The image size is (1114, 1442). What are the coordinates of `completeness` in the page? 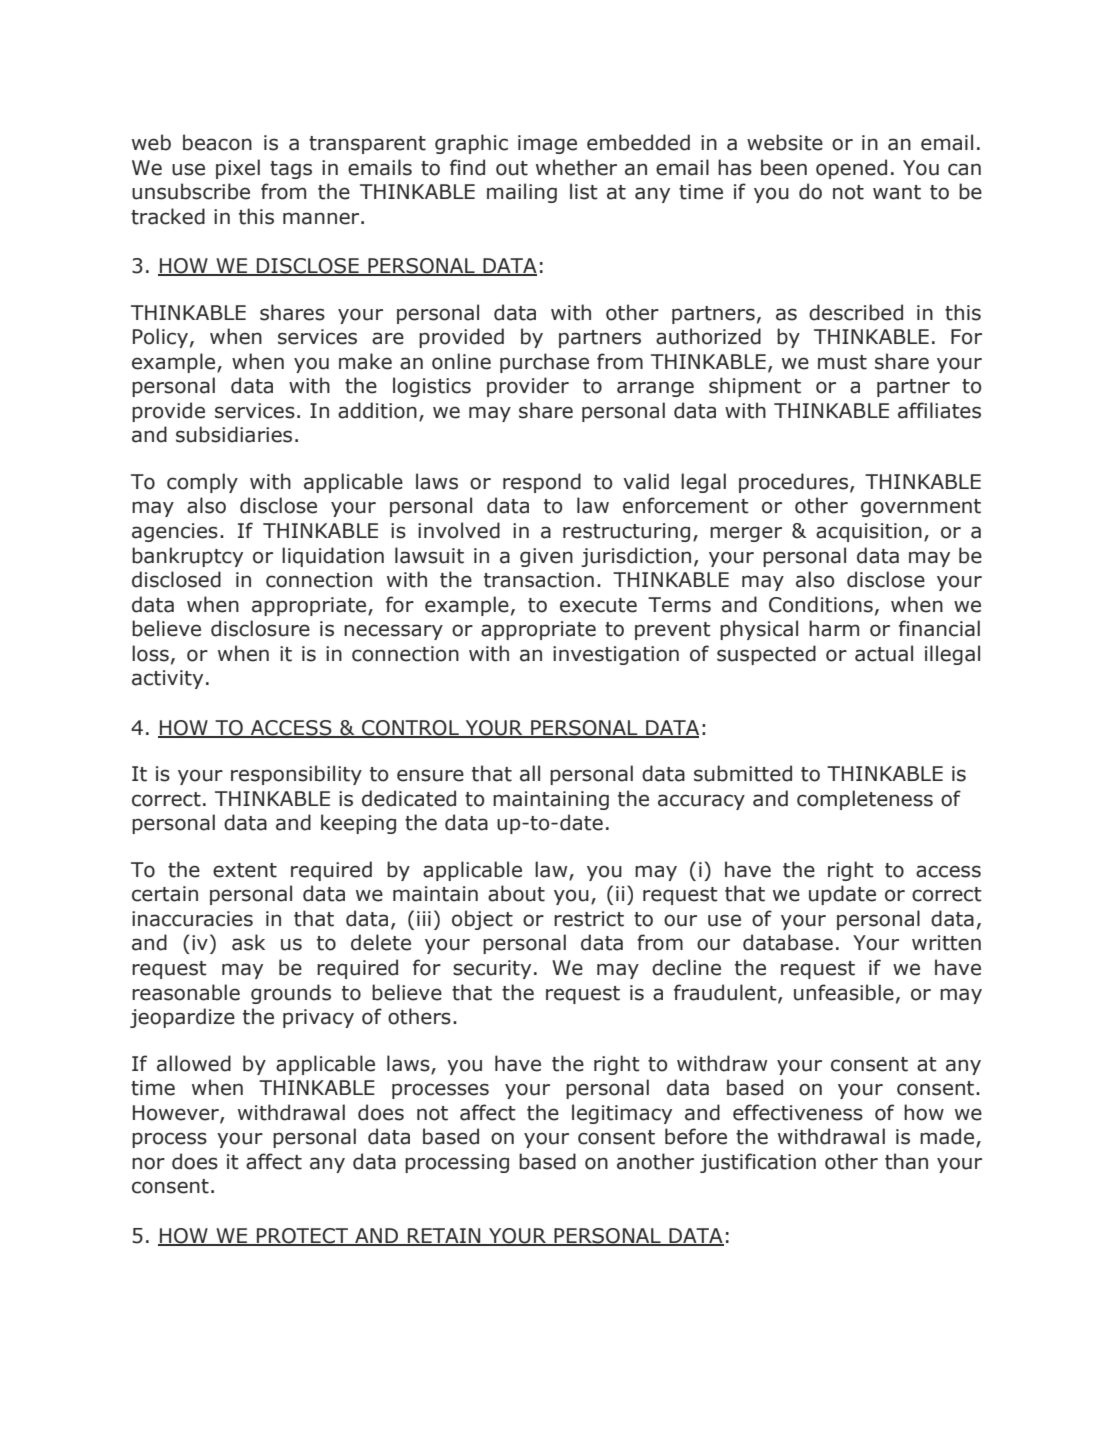 It's located at (865, 800).
